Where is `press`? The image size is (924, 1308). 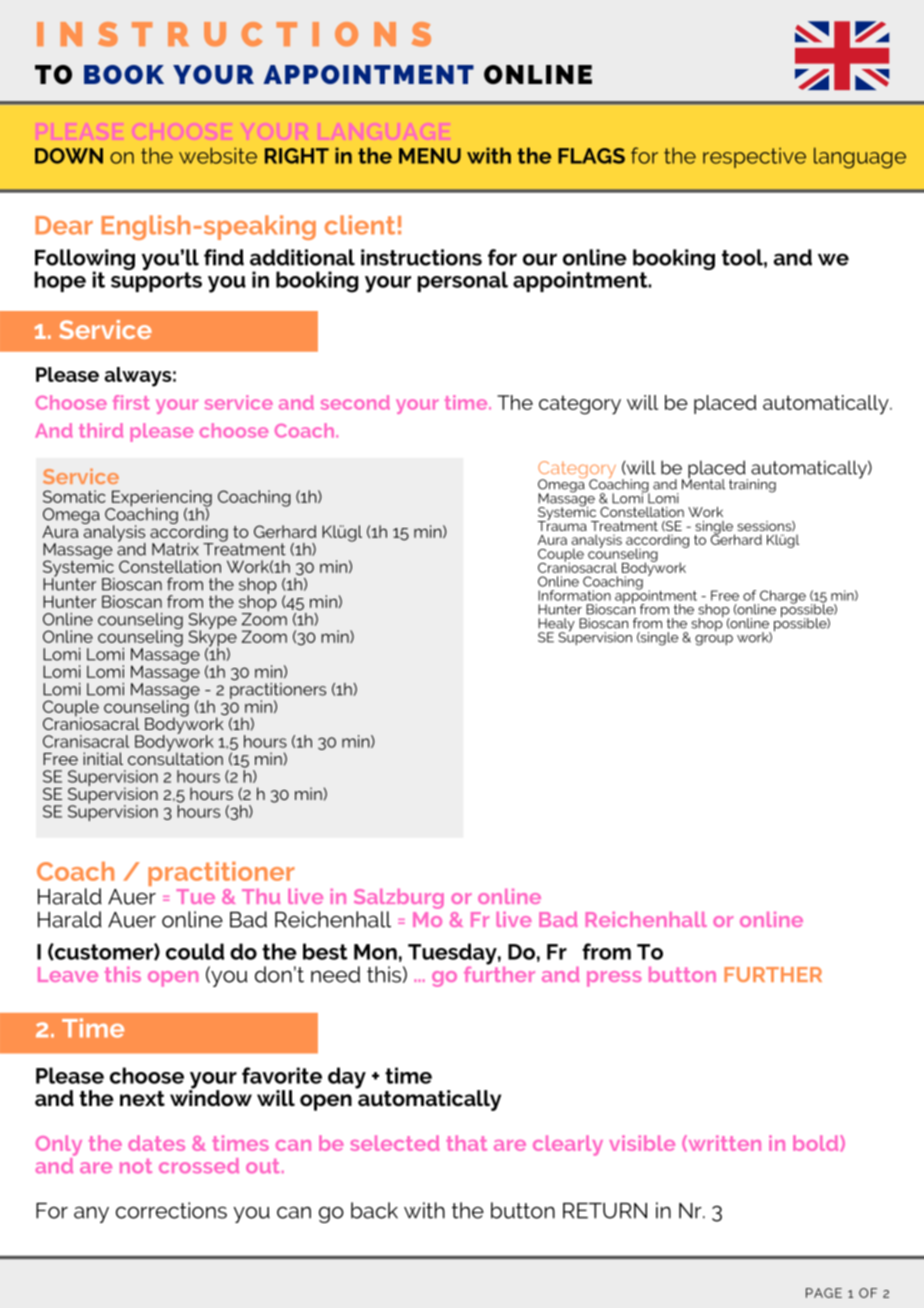 press is located at coordinates (614, 979).
